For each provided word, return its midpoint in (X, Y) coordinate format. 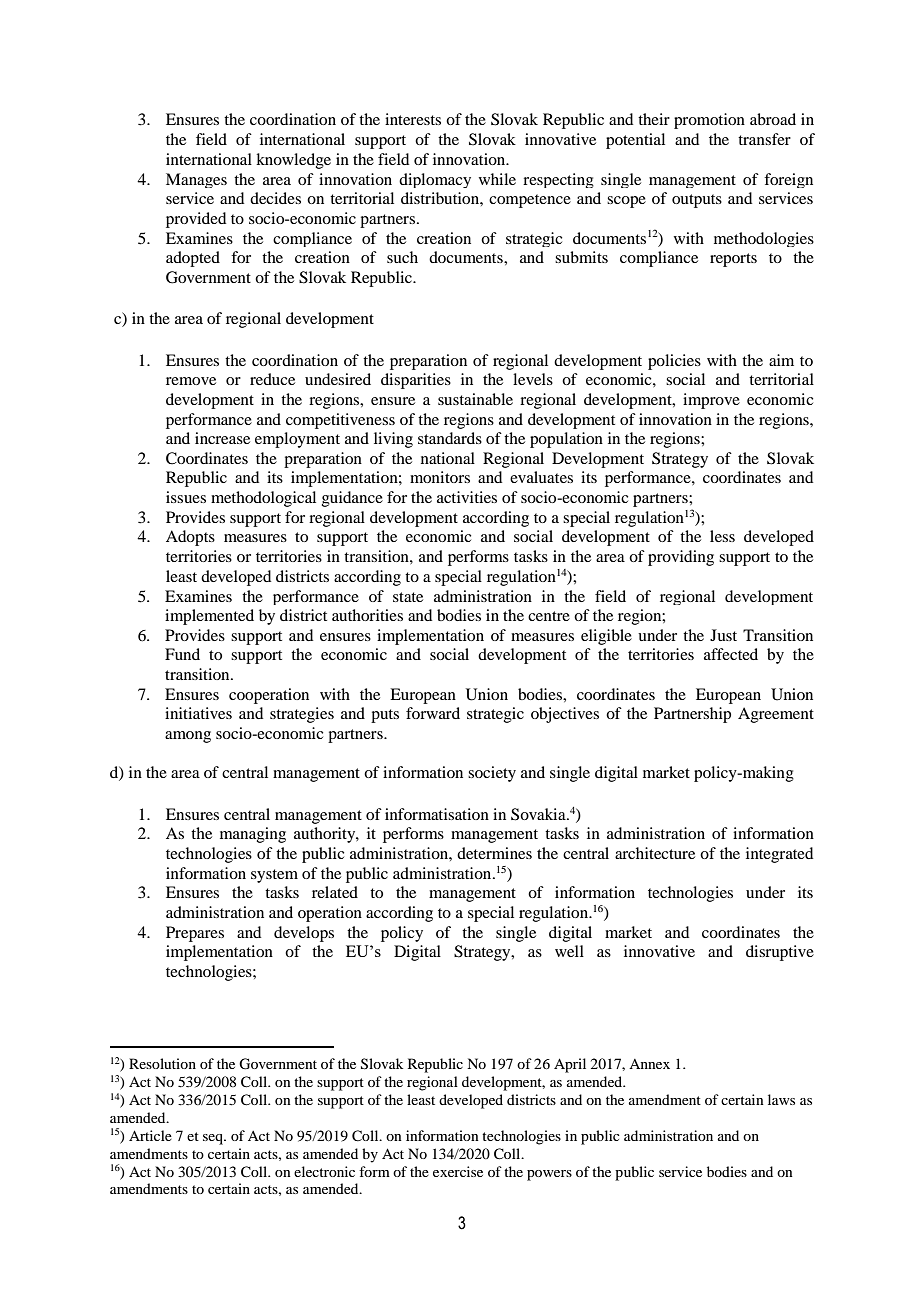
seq (214, 1139)
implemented (209, 617)
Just (723, 635)
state (408, 597)
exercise (458, 1171)
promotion (709, 121)
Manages (196, 180)
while (497, 179)
